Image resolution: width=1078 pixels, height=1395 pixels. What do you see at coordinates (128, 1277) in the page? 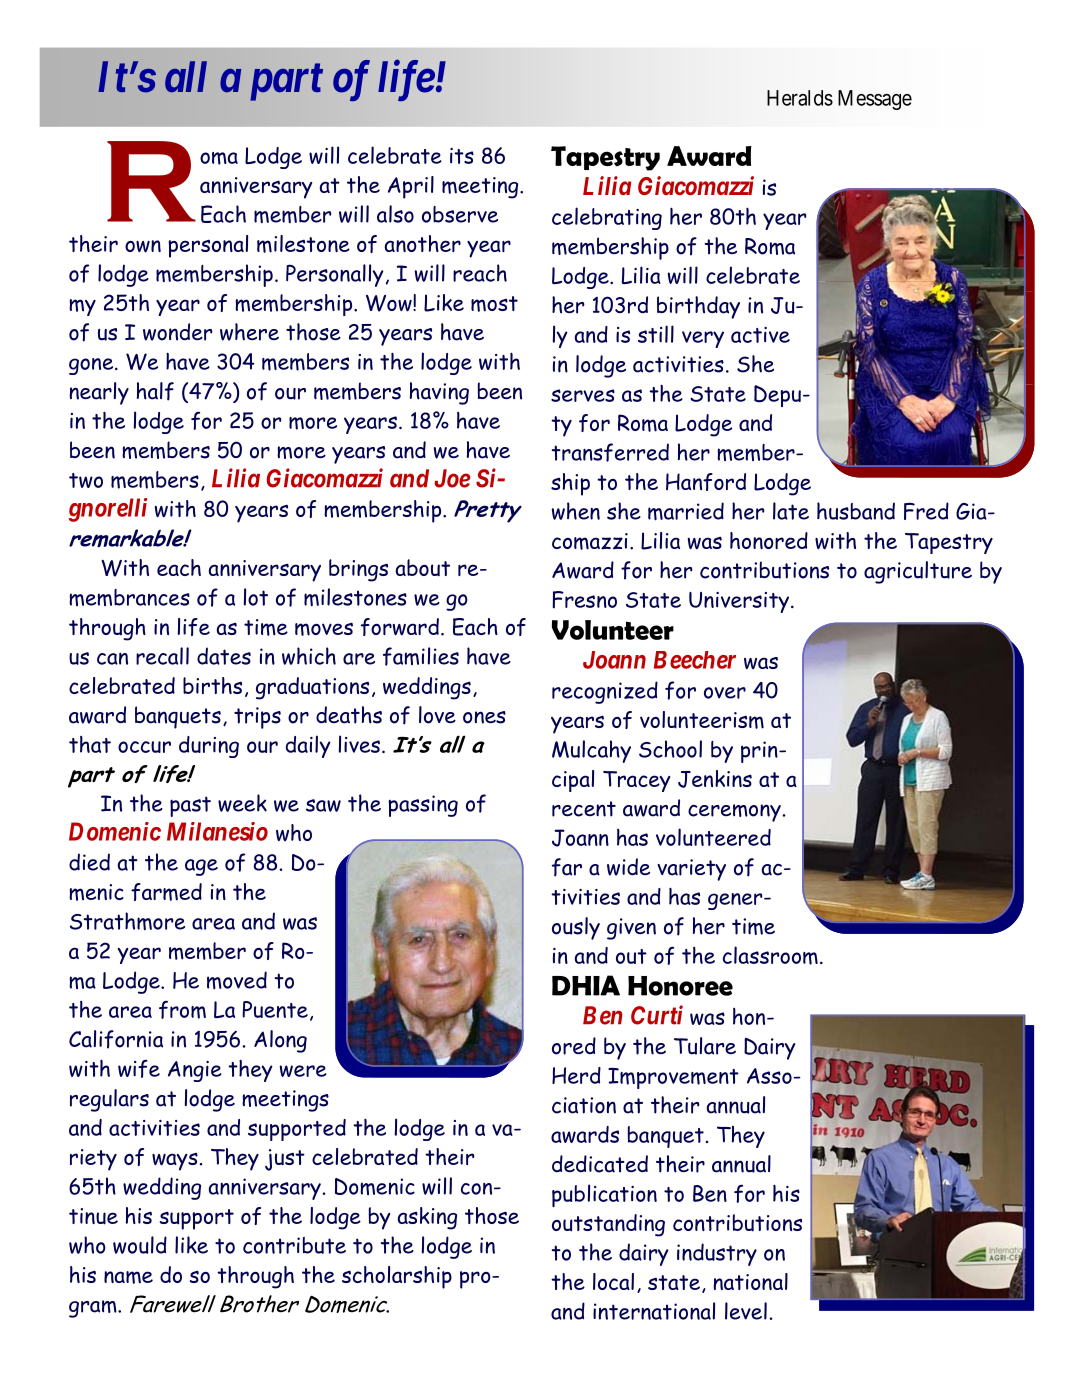
I see `name` at bounding box center [128, 1277].
